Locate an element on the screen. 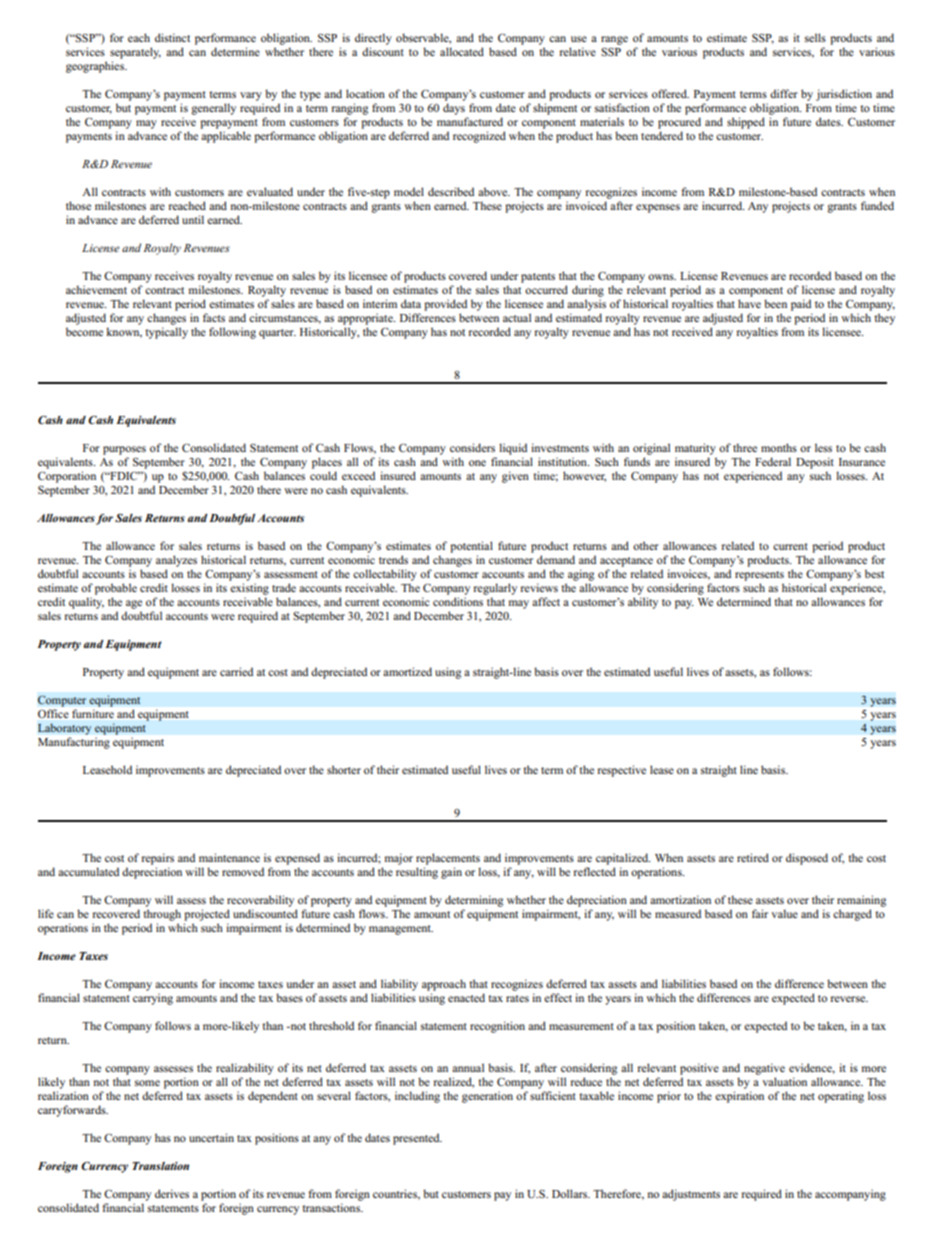  allocated is located at coordinates (462, 51).
